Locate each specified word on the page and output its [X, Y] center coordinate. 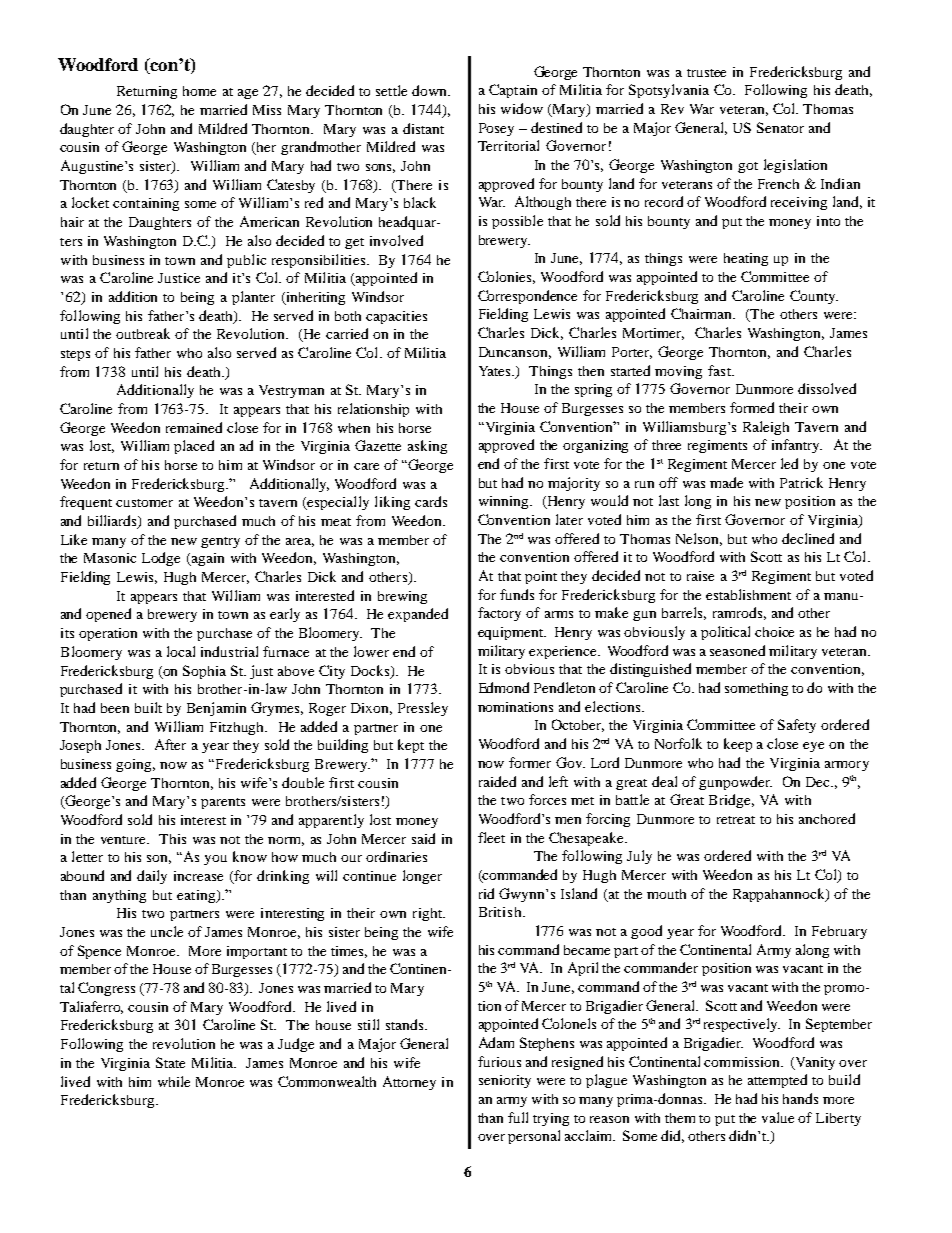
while [174, 1081]
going [135, 765]
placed [194, 447]
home [199, 91]
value [778, 1117]
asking [427, 447]
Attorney [409, 1083]
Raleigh [766, 428]
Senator [780, 127]
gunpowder [735, 783]
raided [497, 781]
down [431, 90]
